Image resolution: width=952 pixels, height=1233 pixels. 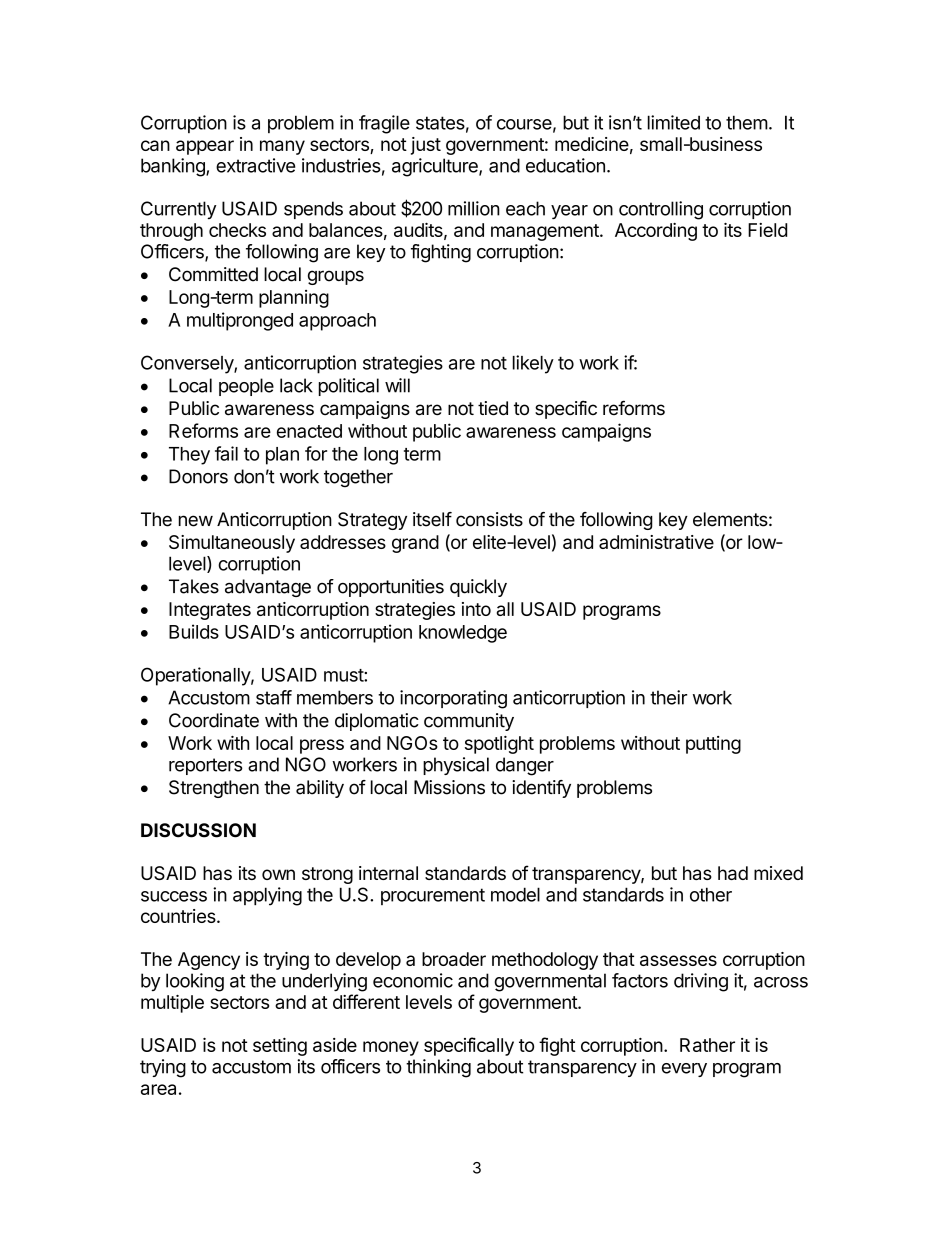 What do you see at coordinates (707, 1045) in the page?
I see `Rather` at bounding box center [707, 1045].
